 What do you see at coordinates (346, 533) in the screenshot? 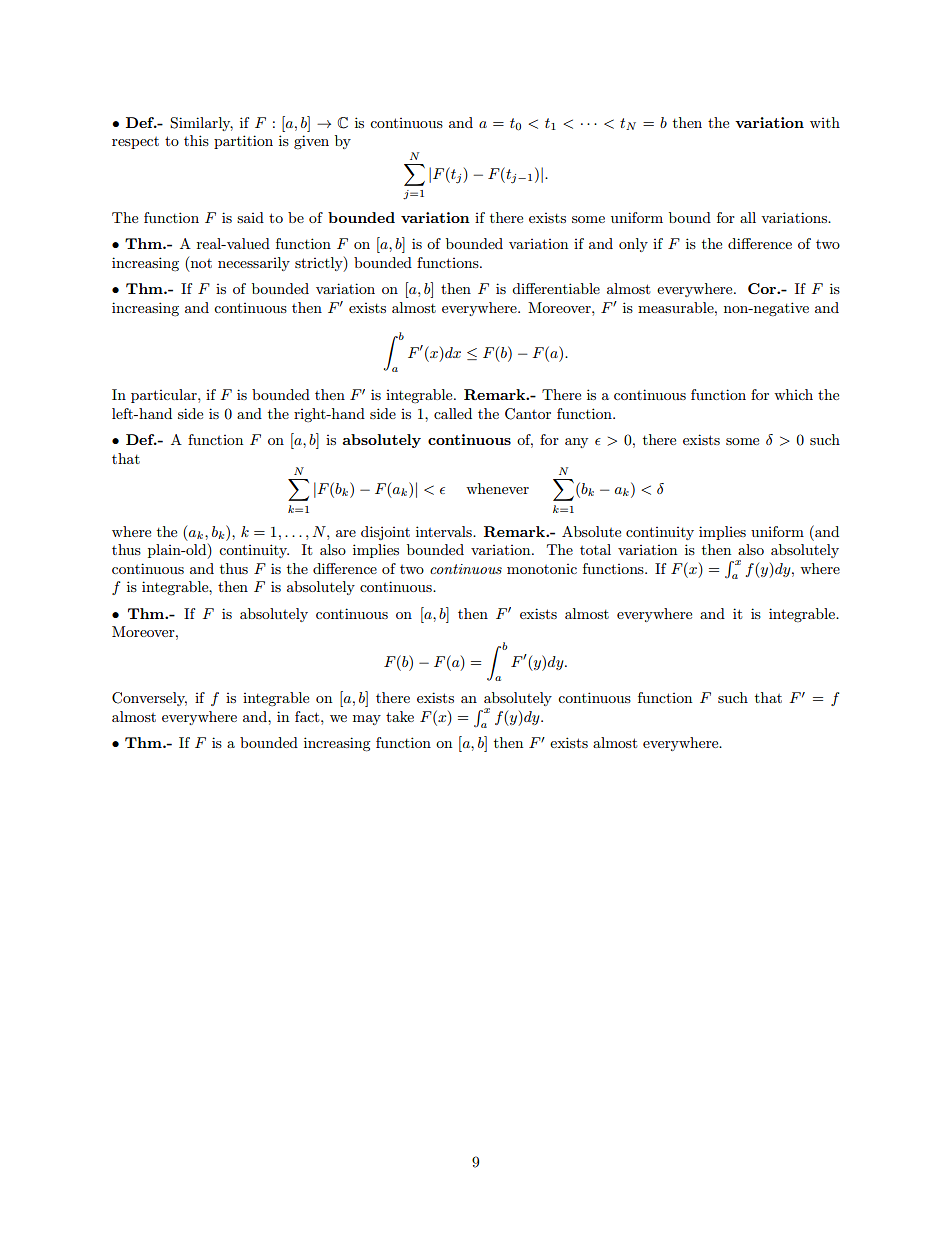
I see `are` at bounding box center [346, 533].
